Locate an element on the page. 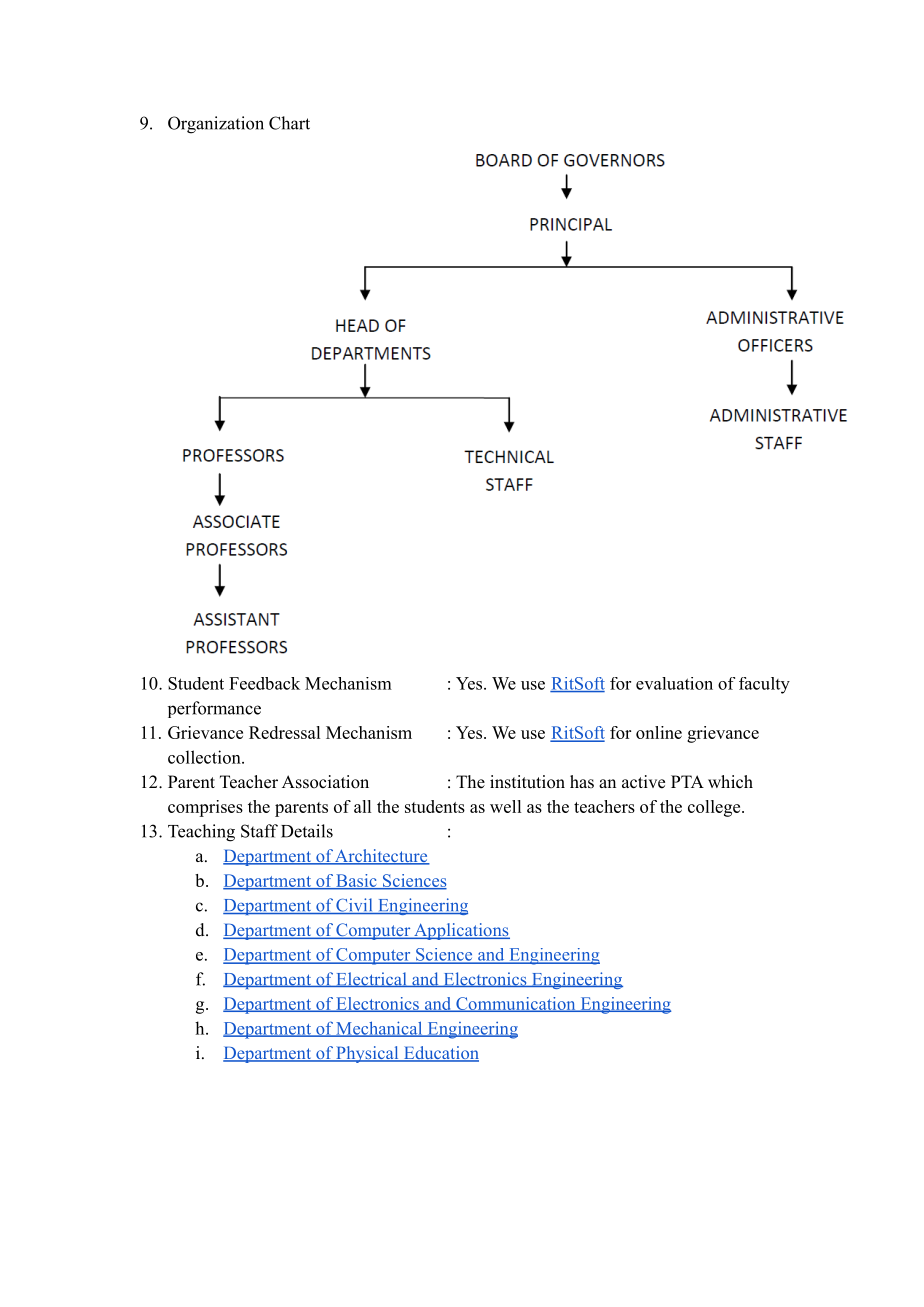 Image resolution: width=924 pixels, height=1307 pixels. institution is located at coordinates (527, 782).
